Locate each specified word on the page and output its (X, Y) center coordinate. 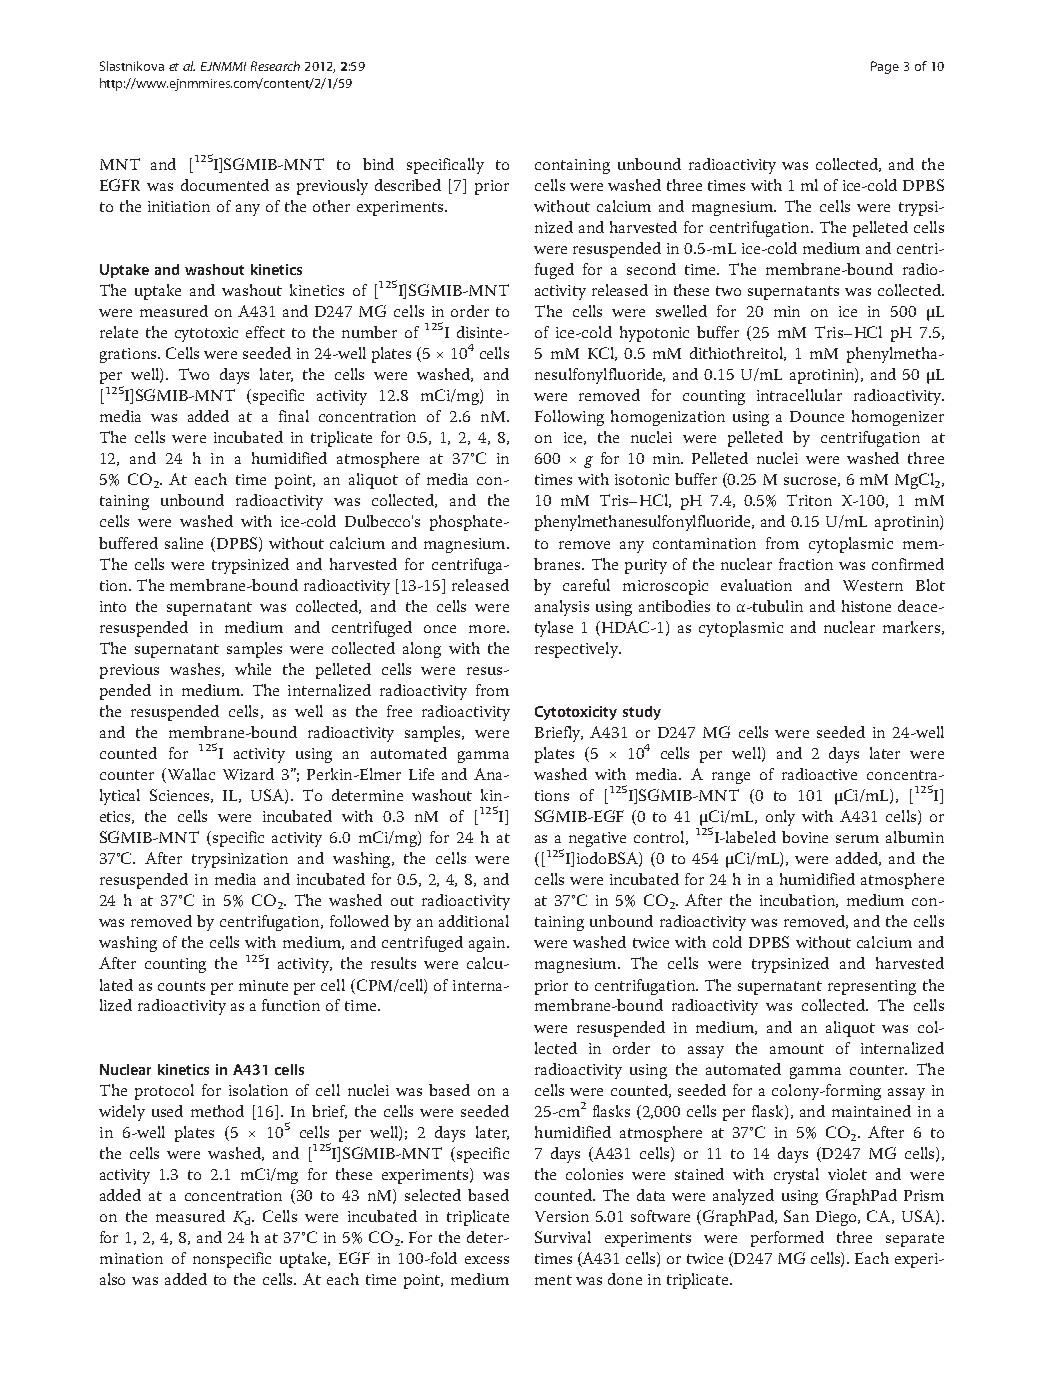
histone (866, 606)
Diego (838, 1218)
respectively (577, 650)
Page (885, 67)
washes (195, 669)
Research (275, 66)
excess (487, 1260)
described (408, 185)
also (112, 1279)
